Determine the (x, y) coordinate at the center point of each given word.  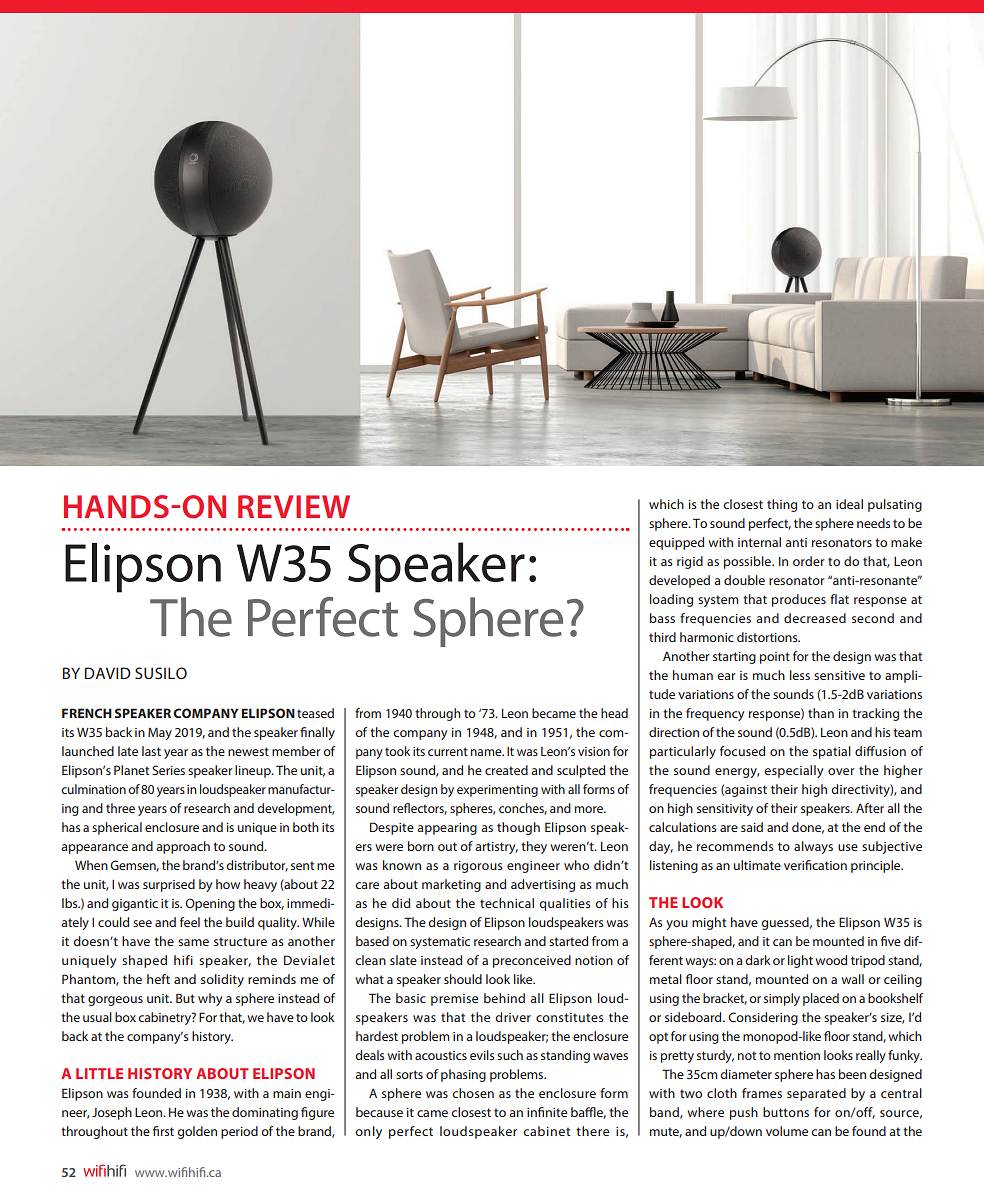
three (120, 808)
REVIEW (294, 506)
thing (782, 505)
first (163, 1131)
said (752, 827)
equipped (676, 543)
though (518, 828)
